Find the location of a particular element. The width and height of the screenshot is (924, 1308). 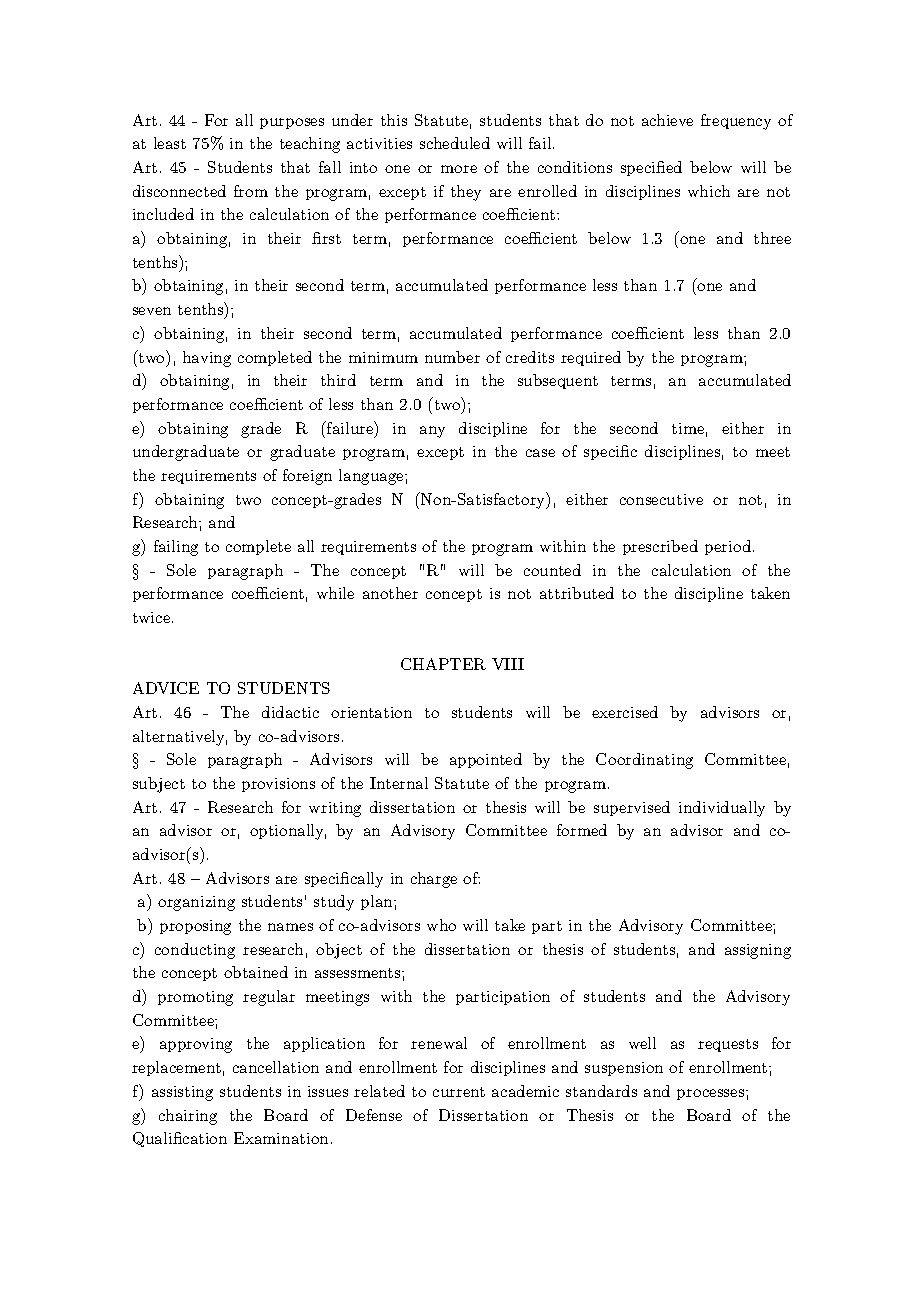

individually is located at coordinates (722, 809).
